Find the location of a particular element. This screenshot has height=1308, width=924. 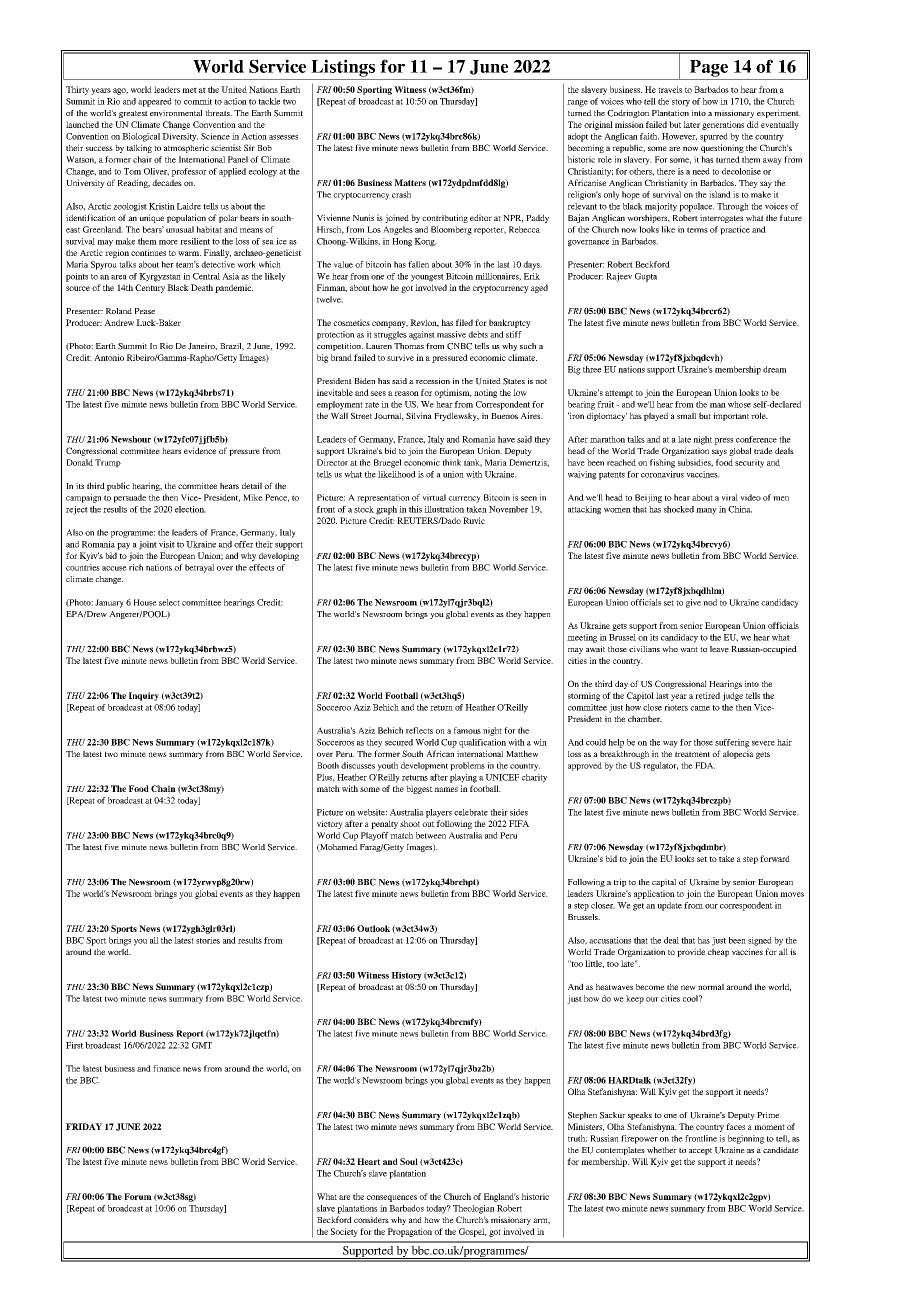

Inquiry is located at coordinates (144, 696).
